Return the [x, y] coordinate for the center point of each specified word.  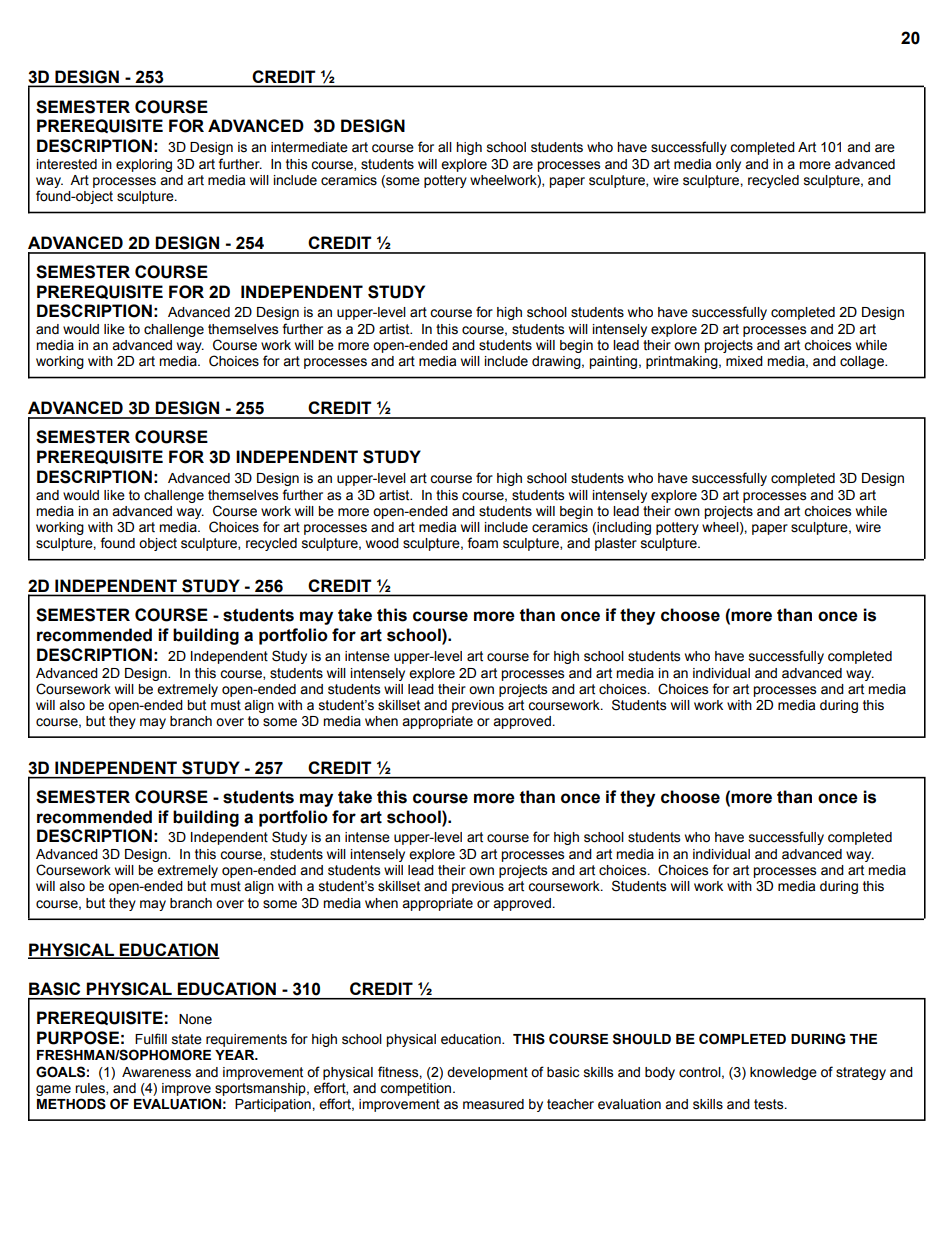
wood [382, 543]
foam [482, 543]
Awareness [156, 1072]
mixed [744, 361]
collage [863, 362]
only [728, 165]
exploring [144, 165]
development [487, 1073]
